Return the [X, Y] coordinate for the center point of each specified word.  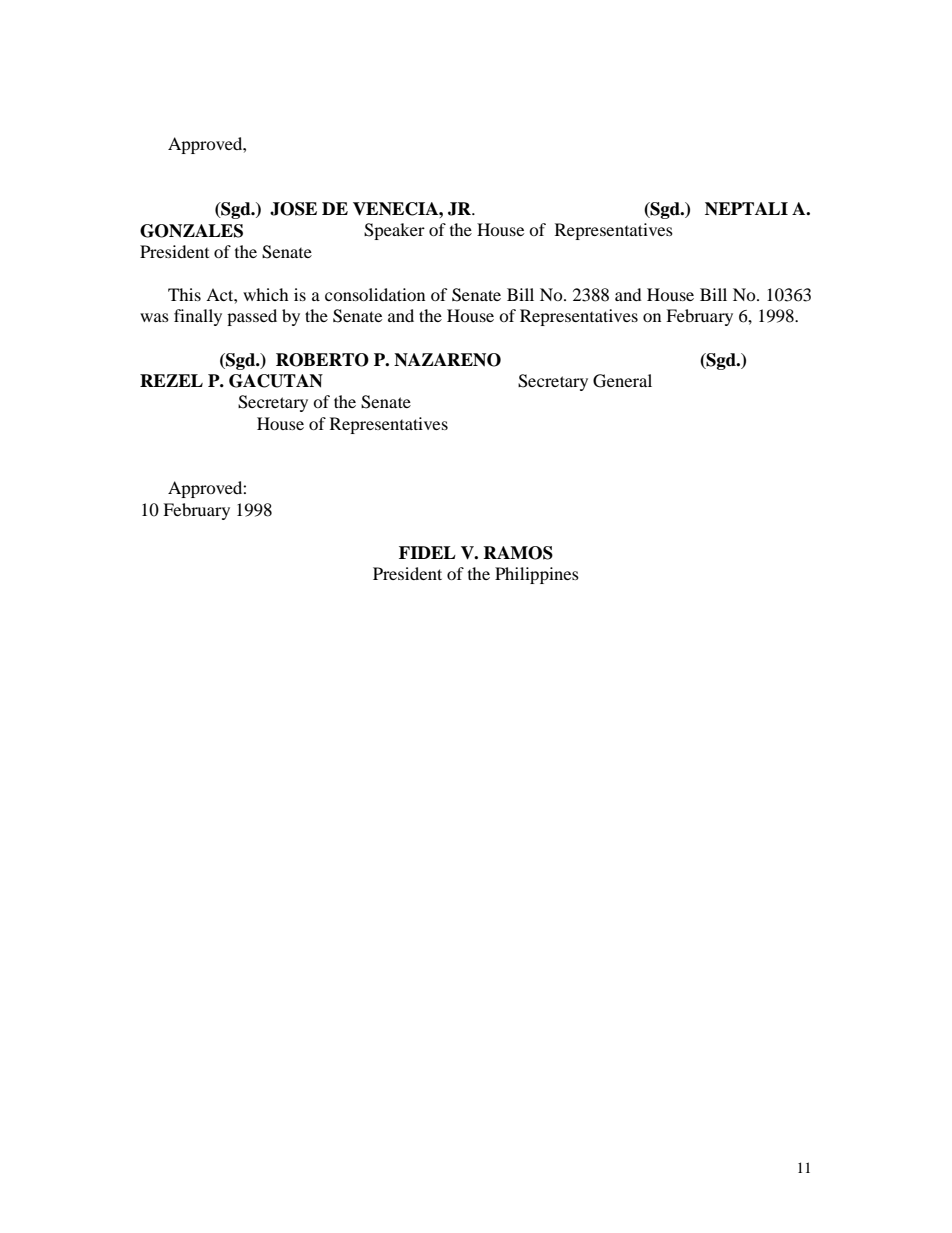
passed [252, 317]
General [622, 381]
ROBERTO [322, 360]
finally [198, 317]
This [184, 294]
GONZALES [191, 231]
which [266, 294]
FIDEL [427, 552]
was [154, 317]
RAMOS [518, 553]
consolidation [375, 294]
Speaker [394, 231]
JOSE [293, 209]
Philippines [537, 575]
